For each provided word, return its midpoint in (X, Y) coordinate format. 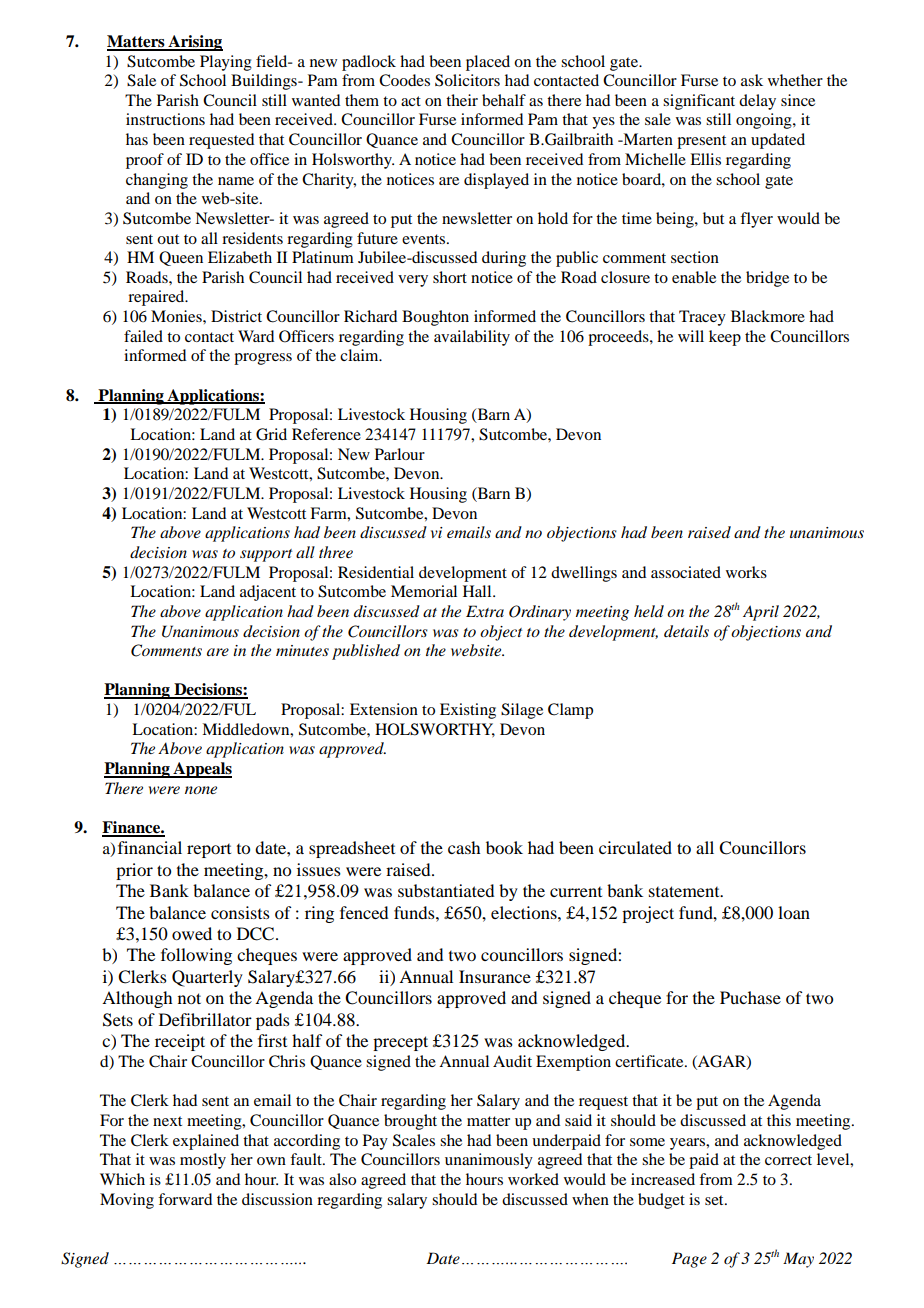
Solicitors (467, 80)
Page (689, 1260)
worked (533, 1179)
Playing (226, 63)
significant (699, 102)
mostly (203, 1161)
